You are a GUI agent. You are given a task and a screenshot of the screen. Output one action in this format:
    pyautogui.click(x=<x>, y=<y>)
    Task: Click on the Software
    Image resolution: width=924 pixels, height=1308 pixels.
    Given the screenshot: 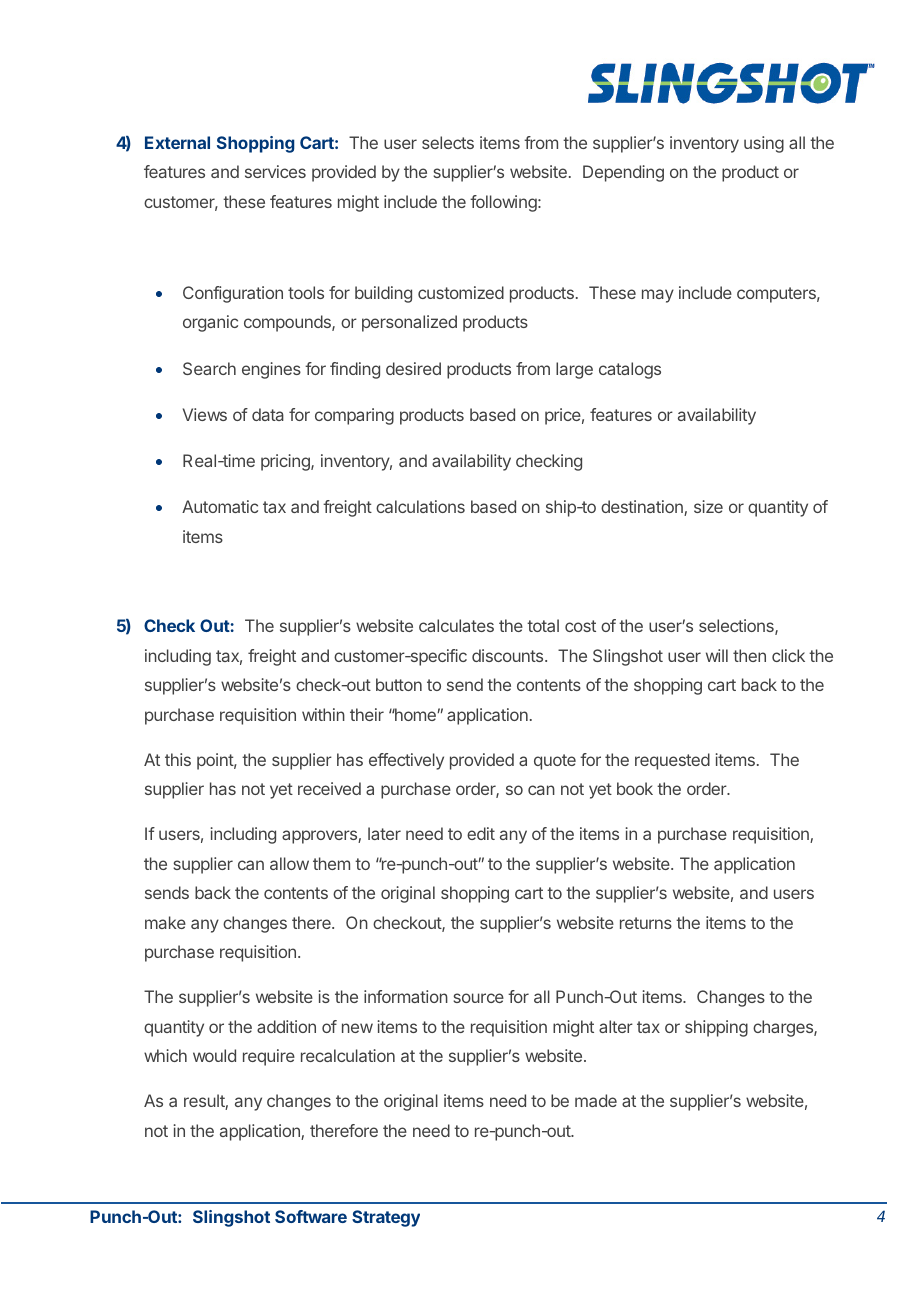 What is the action you would take?
    pyautogui.click(x=311, y=1216)
